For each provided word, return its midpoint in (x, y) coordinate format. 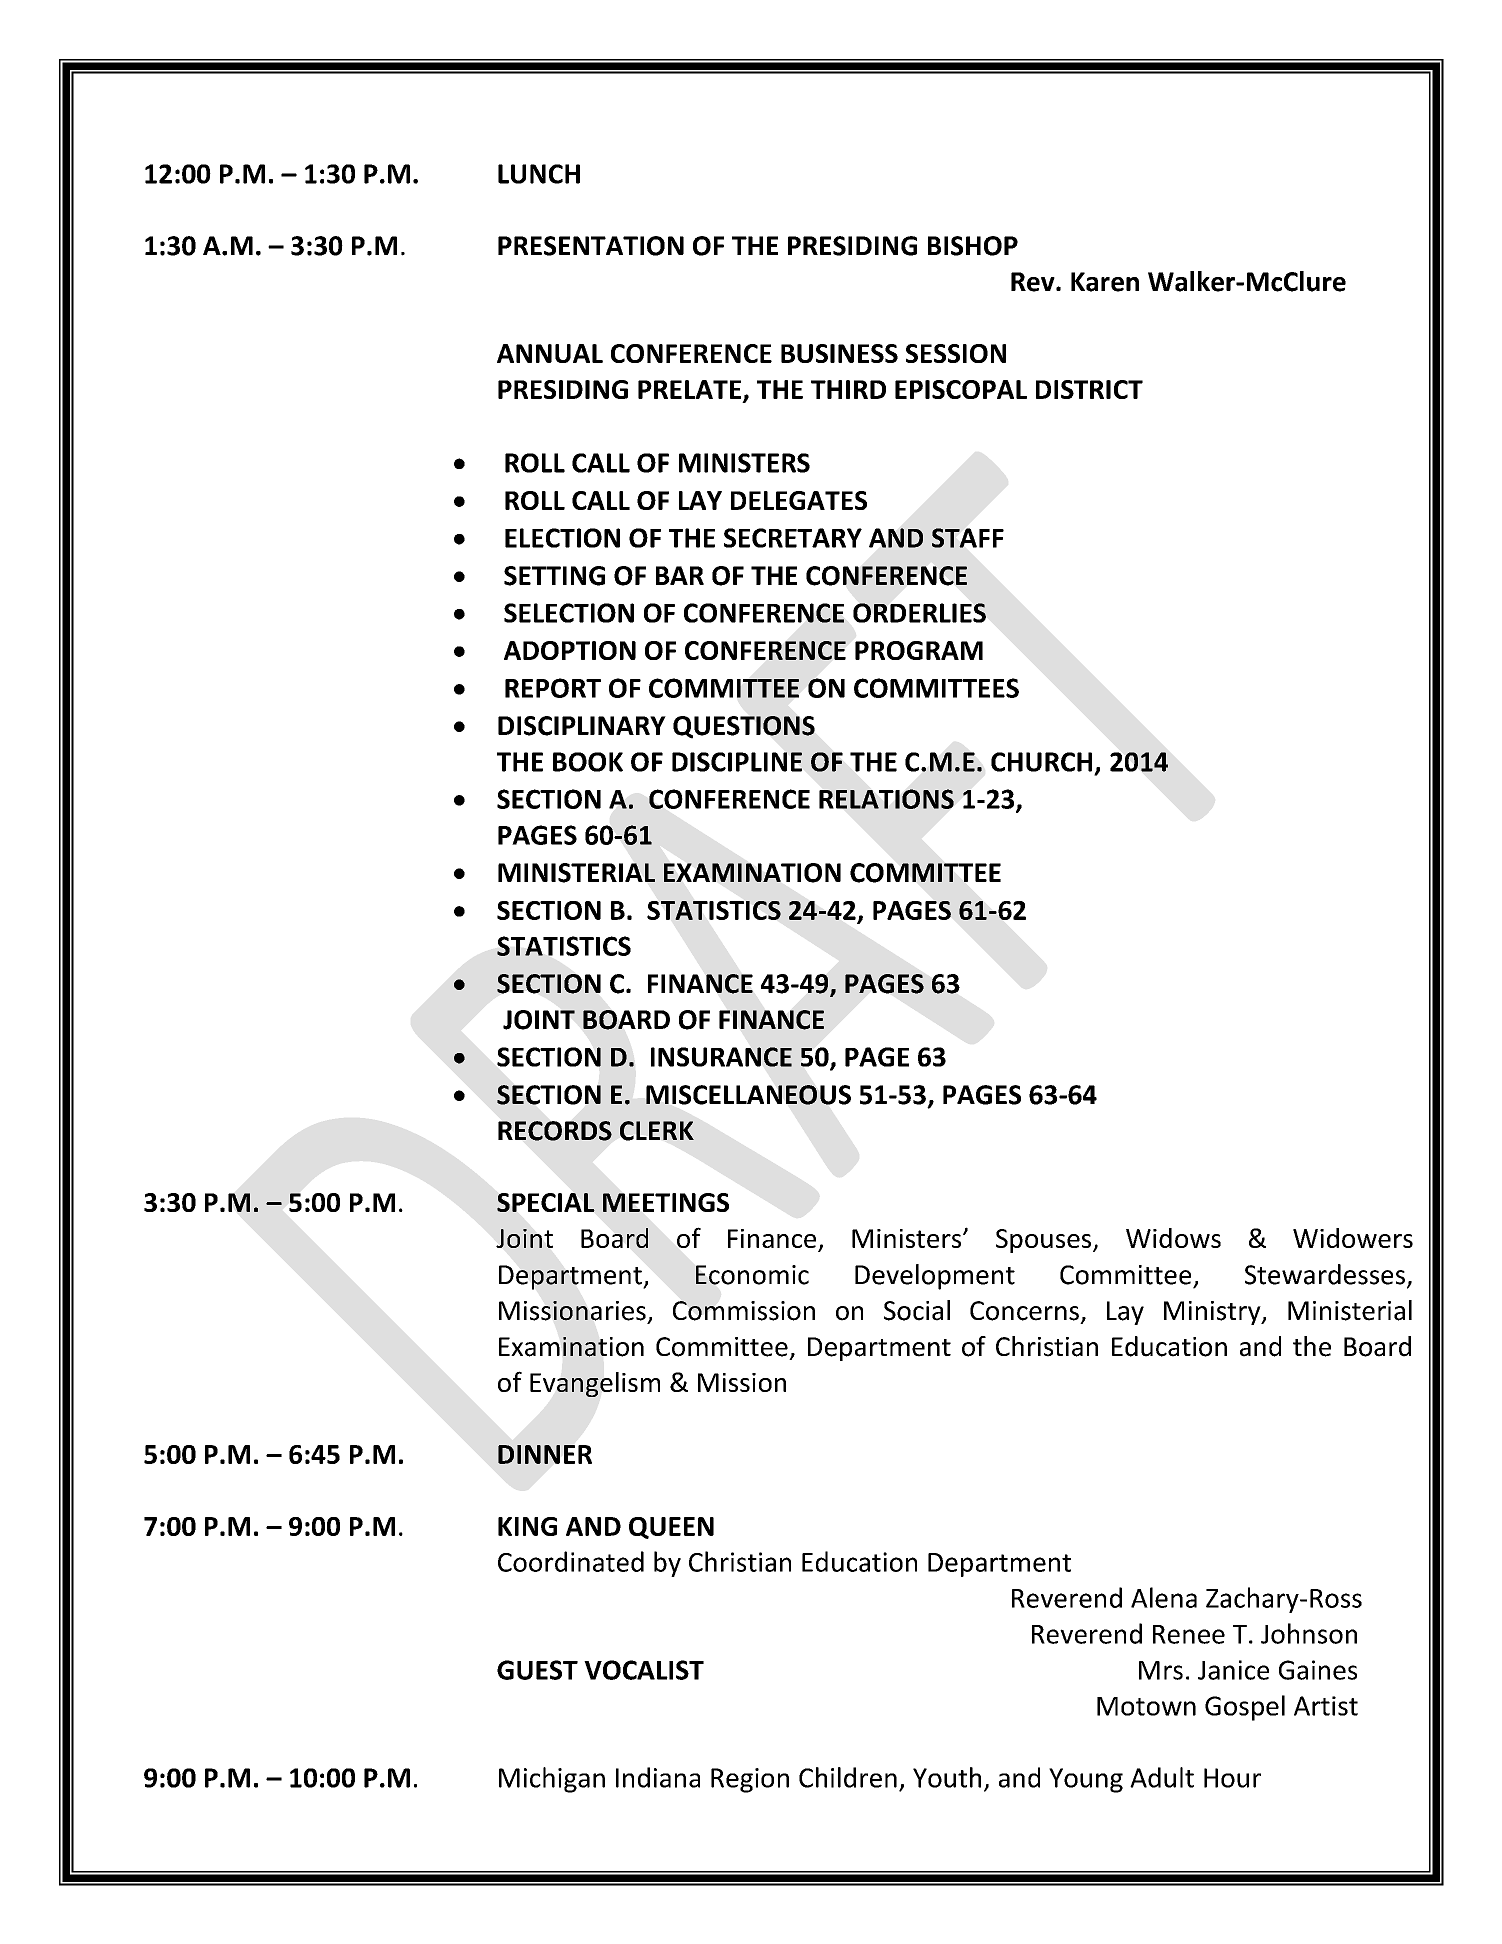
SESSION (956, 353)
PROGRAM (919, 650)
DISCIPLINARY (582, 726)
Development (935, 1277)
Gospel (1245, 1708)
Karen (1105, 282)
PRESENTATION (591, 246)
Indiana (658, 1777)
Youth (947, 1777)
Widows (1173, 1238)
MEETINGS (666, 1202)
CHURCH (1041, 762)
